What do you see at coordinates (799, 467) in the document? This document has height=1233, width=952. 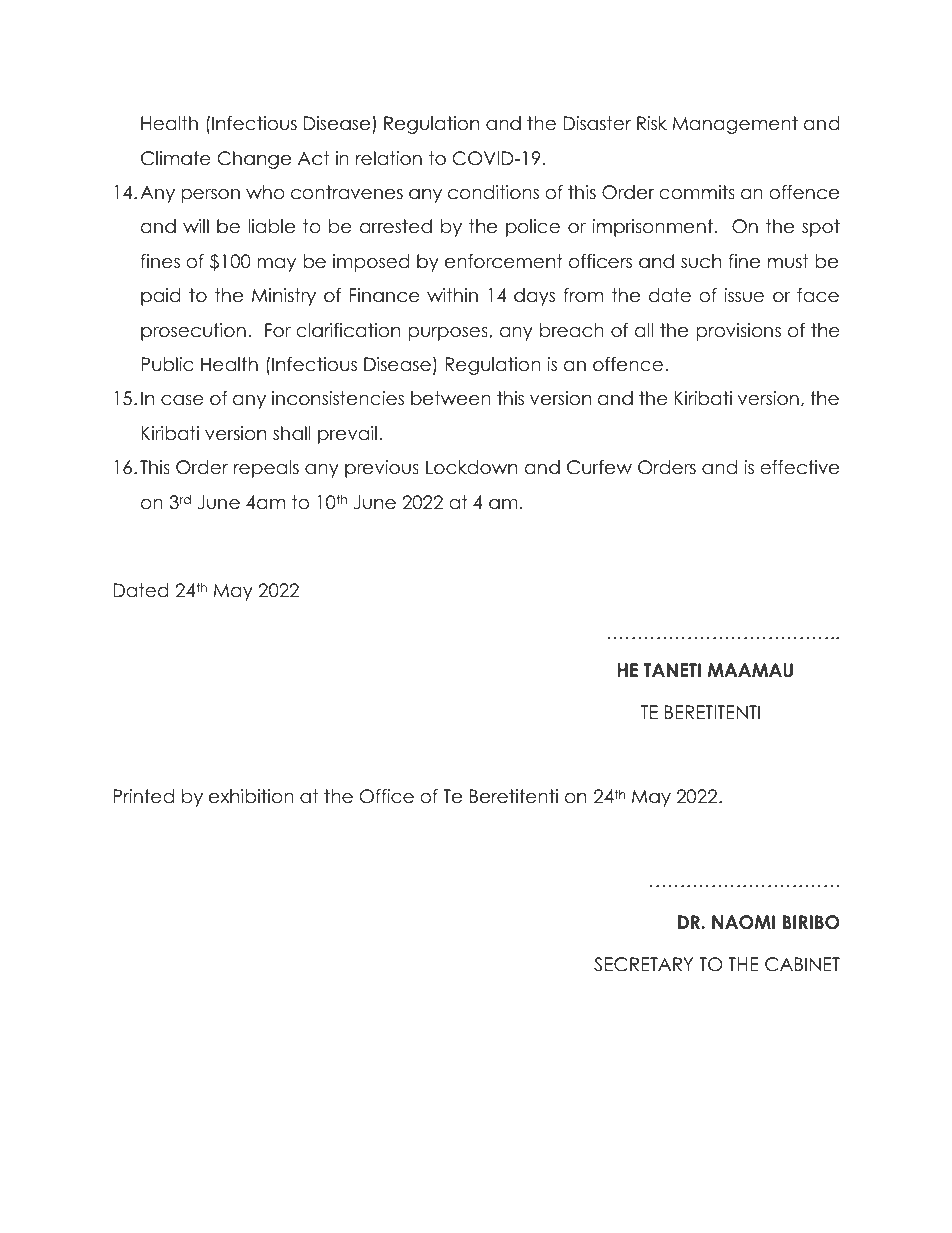 I see `effective` at bounding box center [799, 467].
